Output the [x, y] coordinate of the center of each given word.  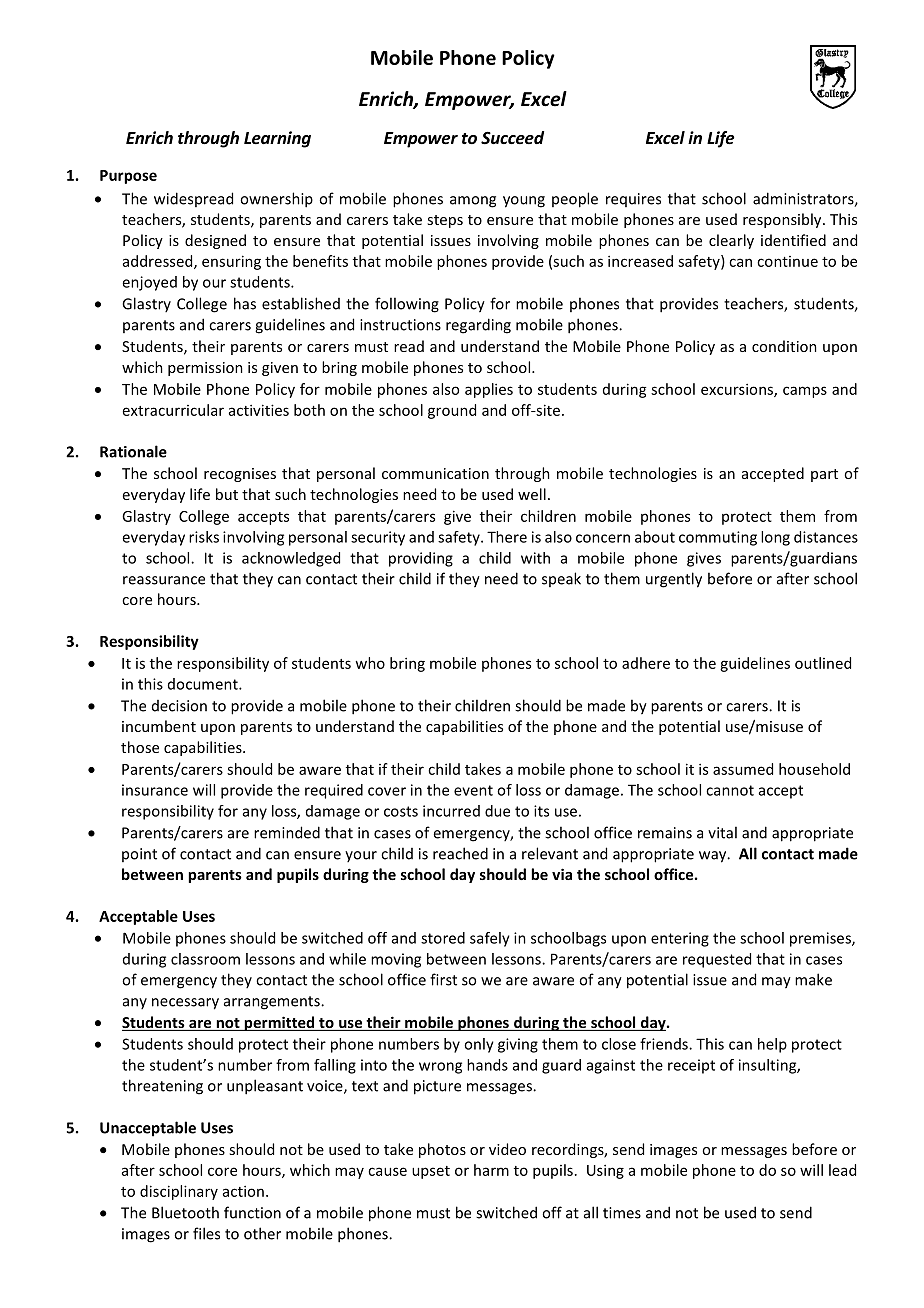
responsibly [783, 220]
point [139, 855]
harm [491, 1170]
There [507, 537]
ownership [276, 200]
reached [460, 853]
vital [722, 832]
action [243, 1191]
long [775, 538]
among [473, 202]
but [227, 494]
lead [842, 1170]
